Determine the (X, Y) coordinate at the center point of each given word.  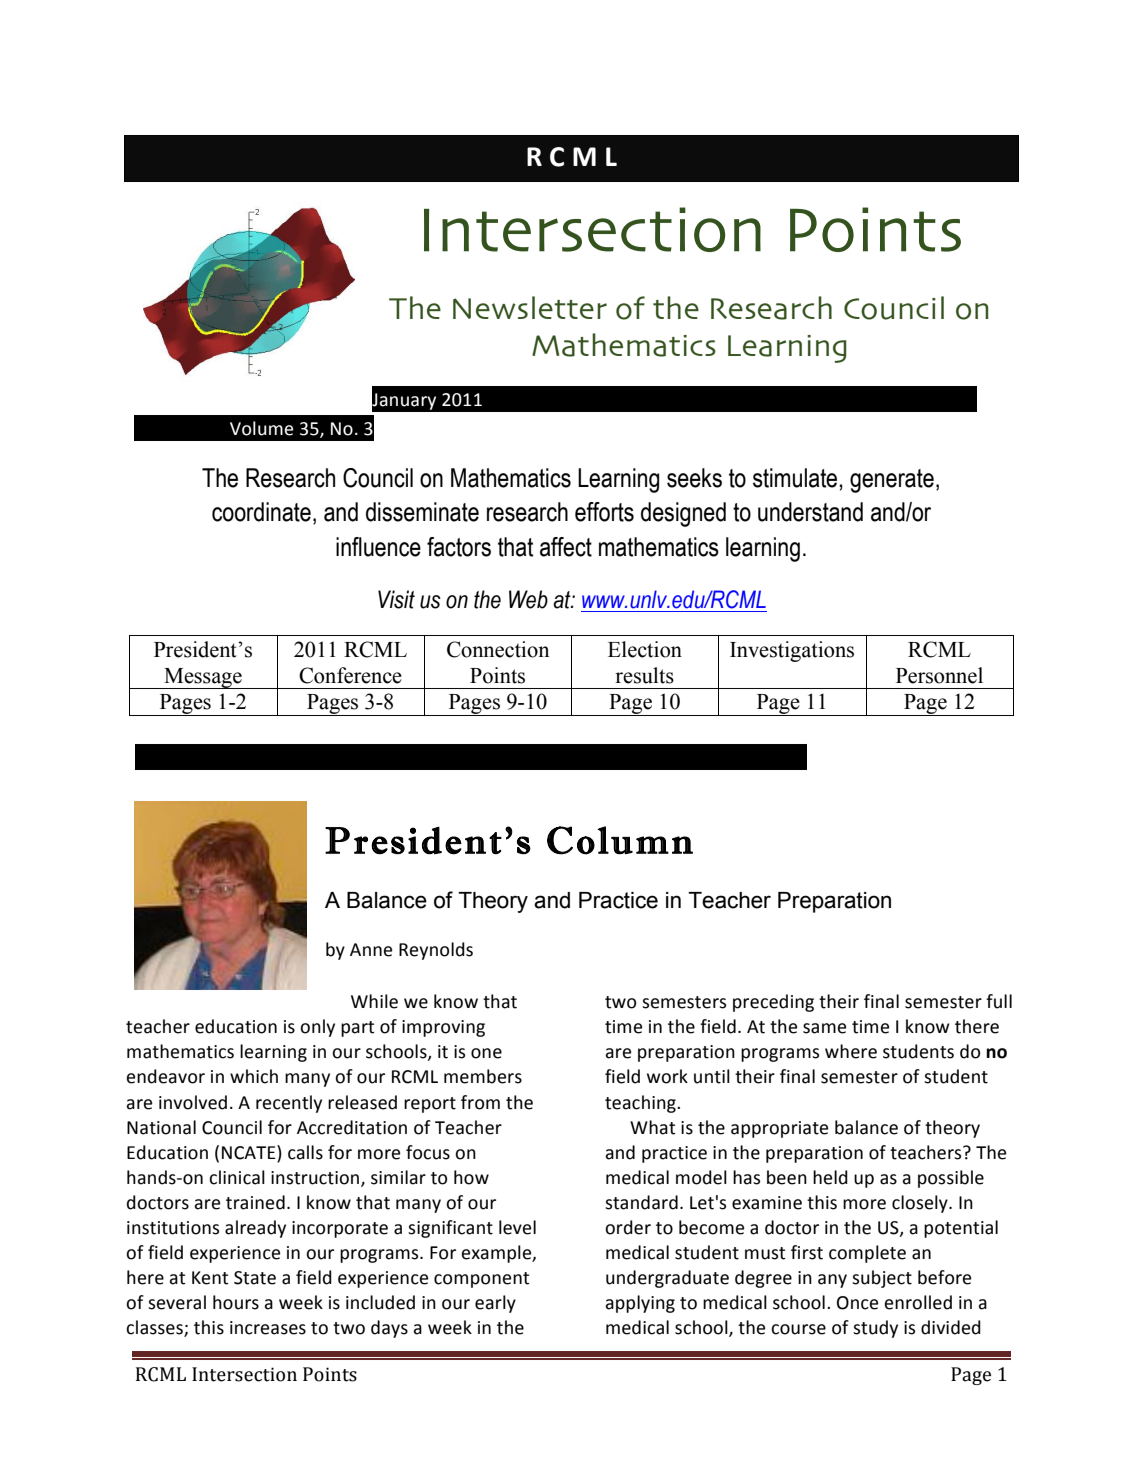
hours (236, 1302)
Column (620, 840)
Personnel (939, 675)
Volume (261, 428)
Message (203, 678)
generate (892, 481)
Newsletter (530, 307)
